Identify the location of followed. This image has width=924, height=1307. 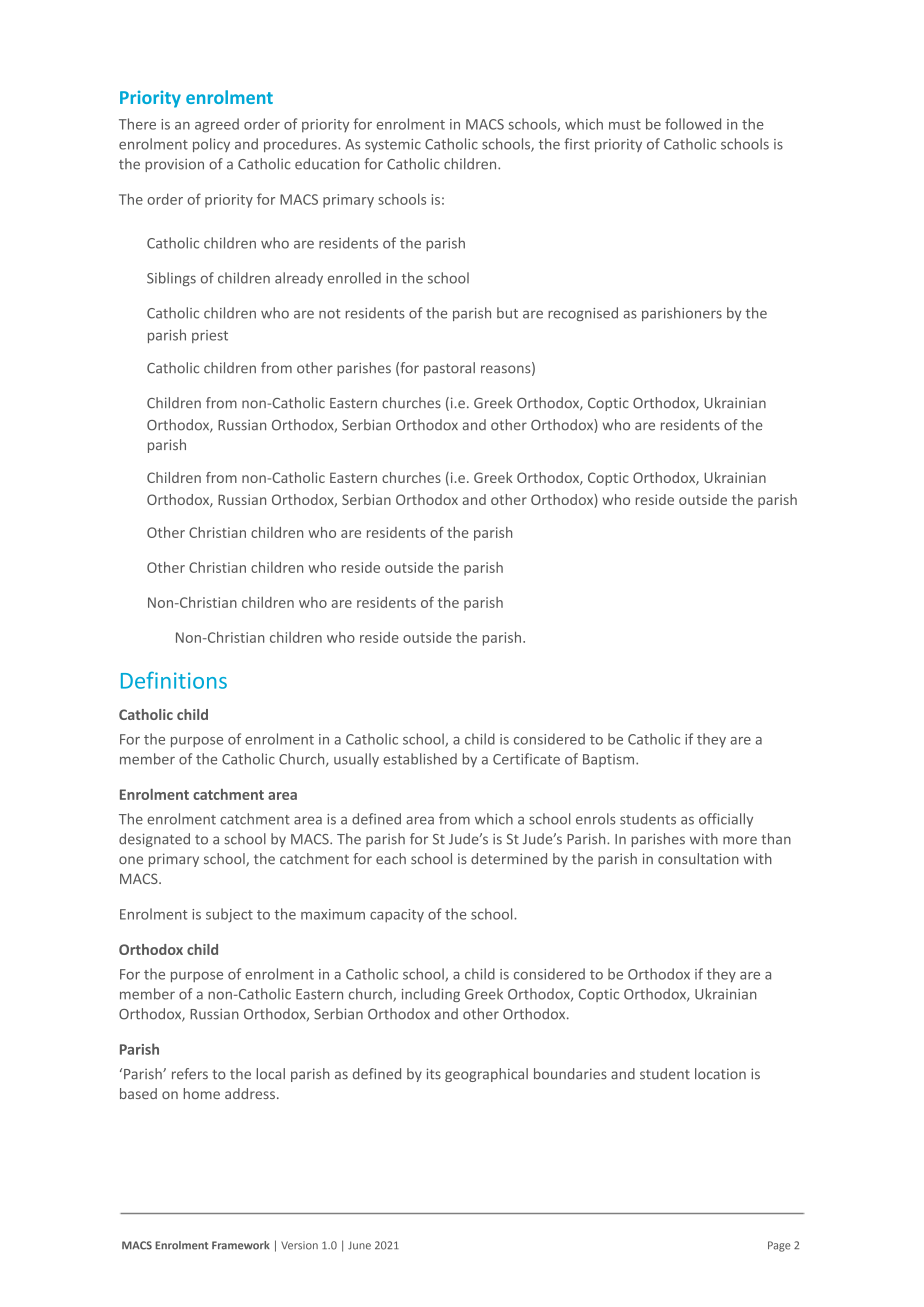
(693, 124).
